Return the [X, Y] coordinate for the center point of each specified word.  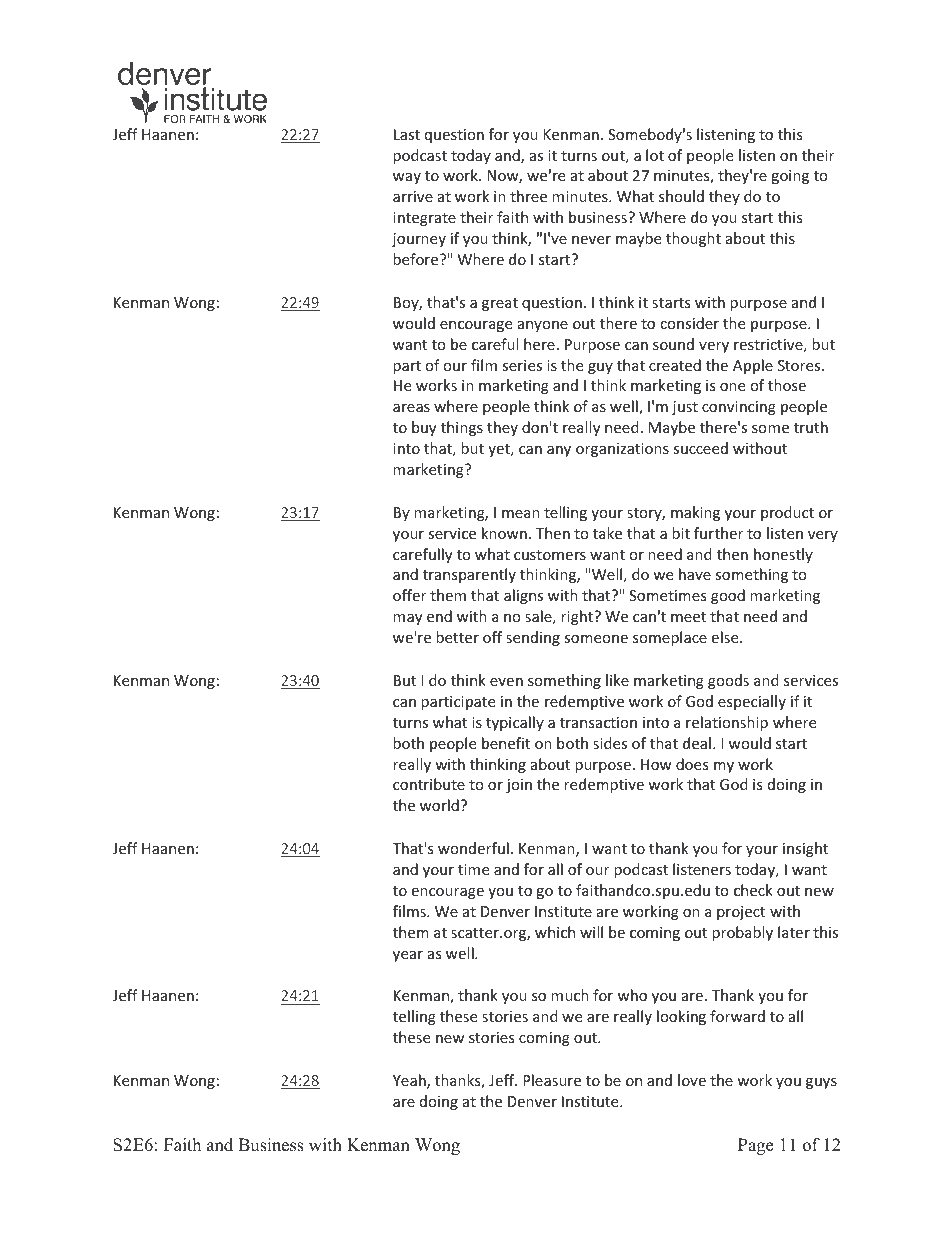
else [726, 637]
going [790, 177]
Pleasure [552, 1080]
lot [655, 155]
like [617, 680]
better [457, 637]
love [692, 1080]
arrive [413, 196]
